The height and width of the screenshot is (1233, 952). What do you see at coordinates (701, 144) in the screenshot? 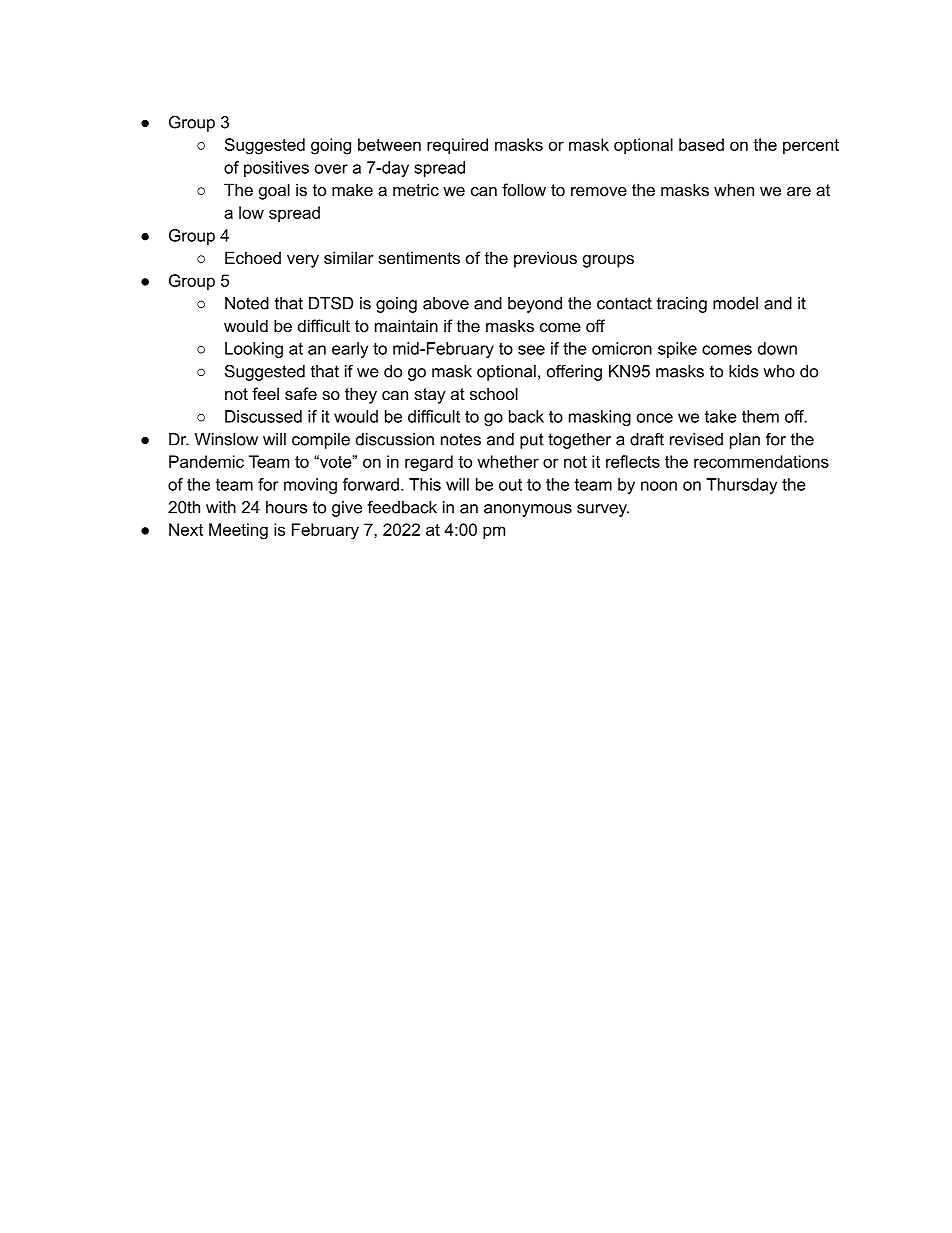
I see `based` at bounding box center [701, 144].
